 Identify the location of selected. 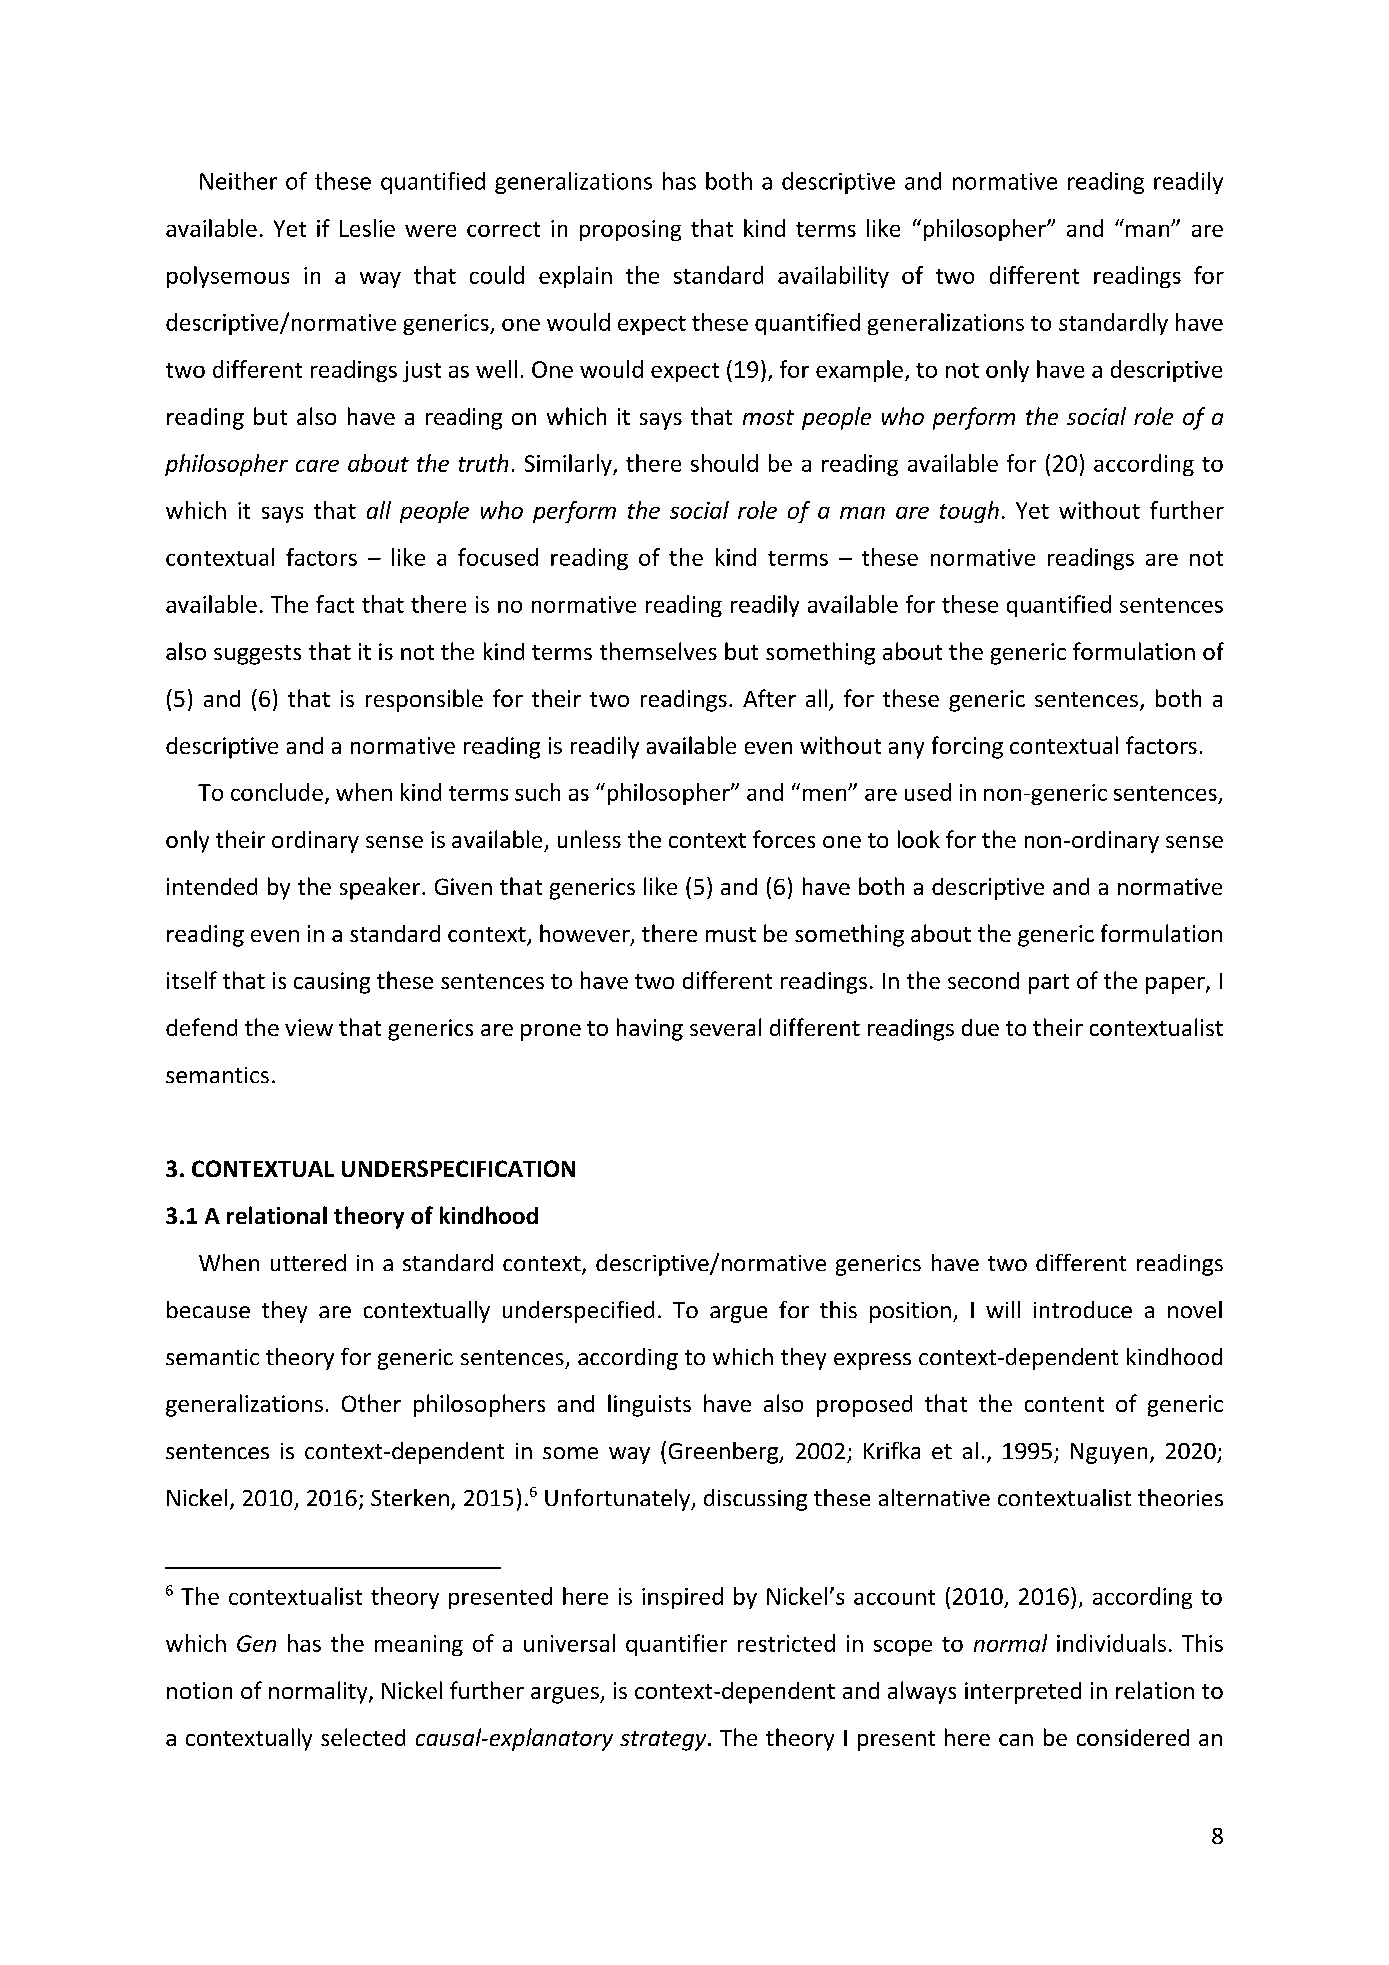
(363, 1737).
